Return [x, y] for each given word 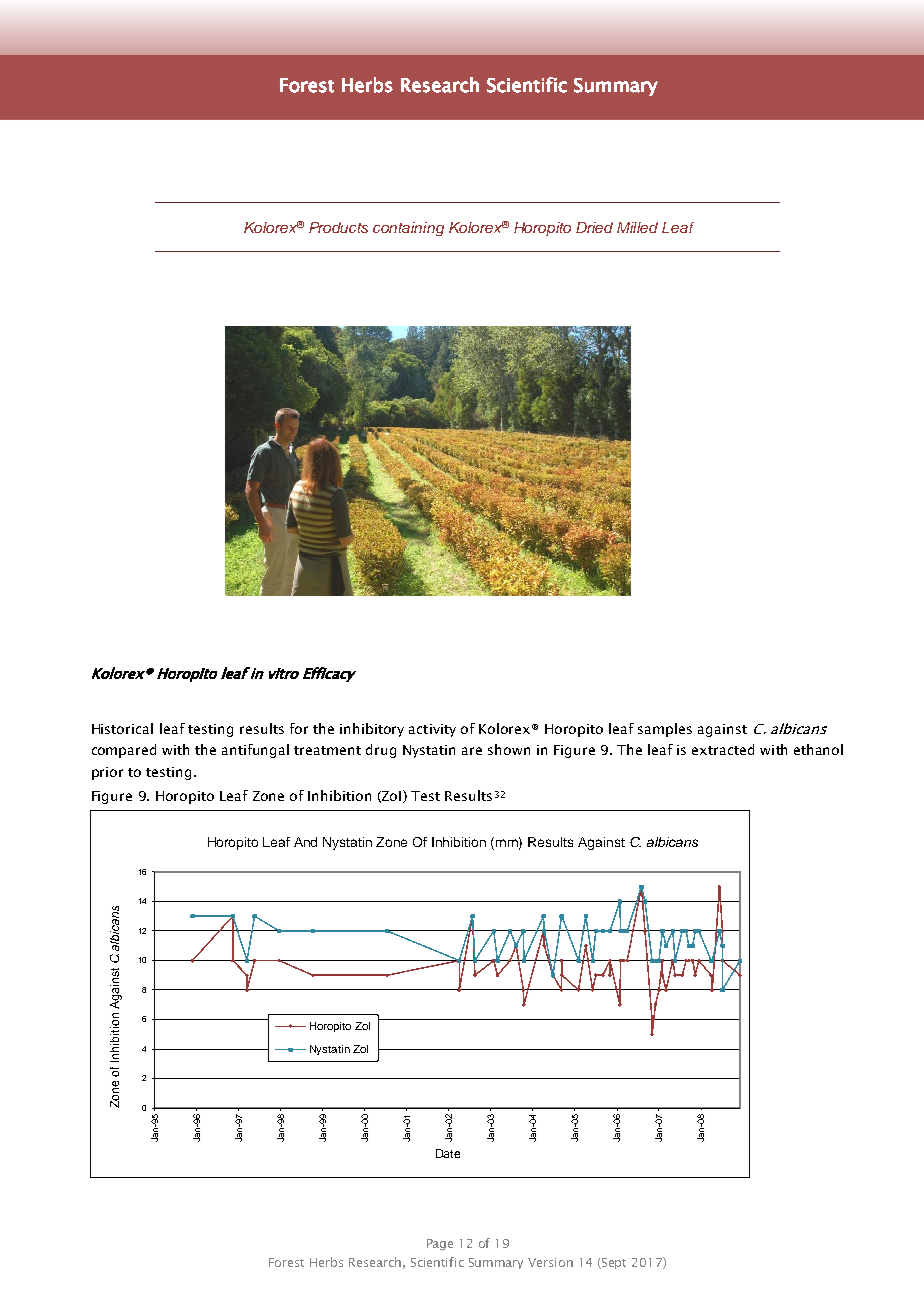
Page [440, 1245]
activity [432, 730]
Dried [594, 227]
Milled [637, 227]
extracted [723, 749]
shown [509, 749]
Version [550, 1262]
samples [665, 730]
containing [408, 229]
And [305, 842]
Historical [122, 728]
